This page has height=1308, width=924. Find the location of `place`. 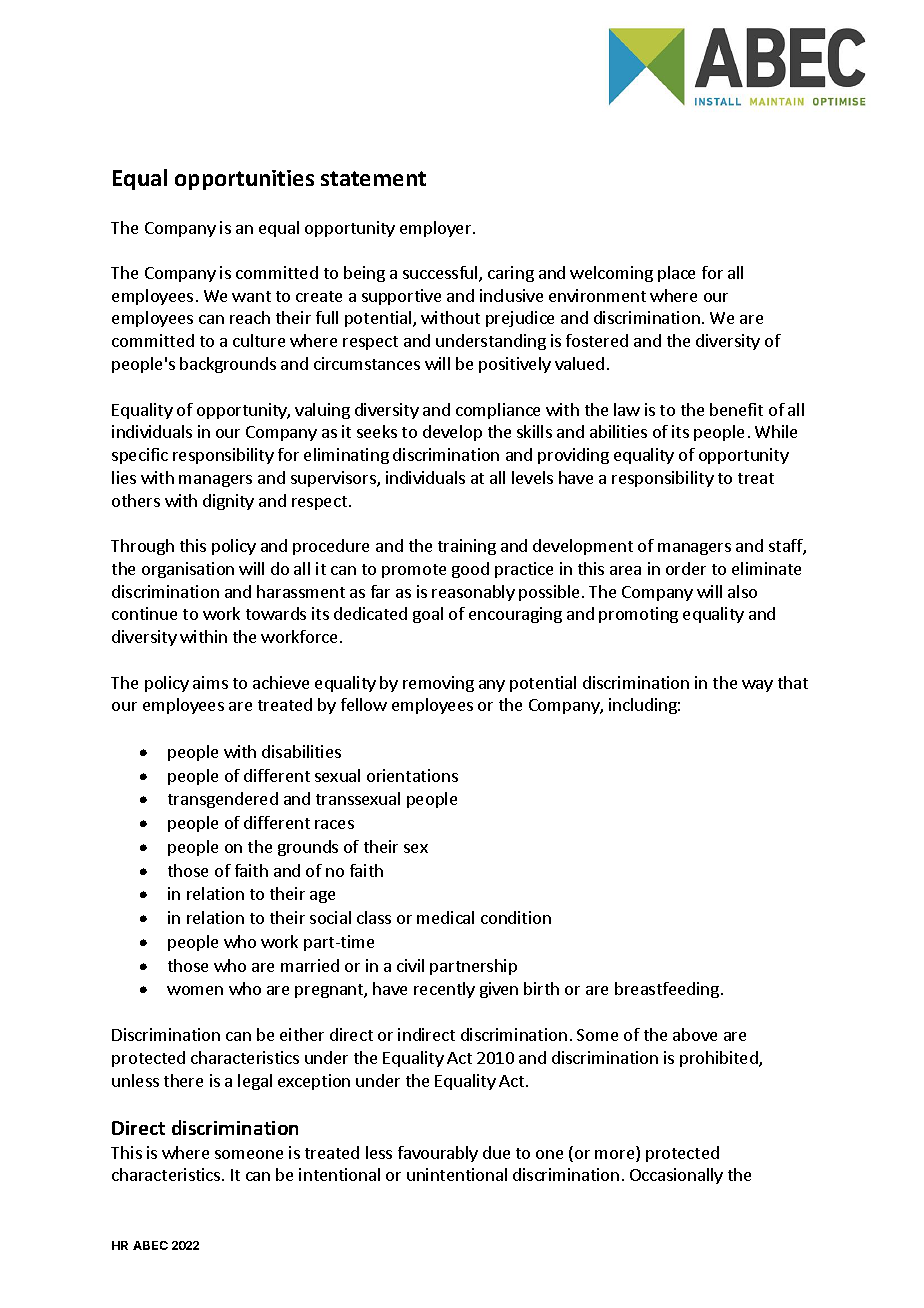

place is located at coordinates (676, 274).
